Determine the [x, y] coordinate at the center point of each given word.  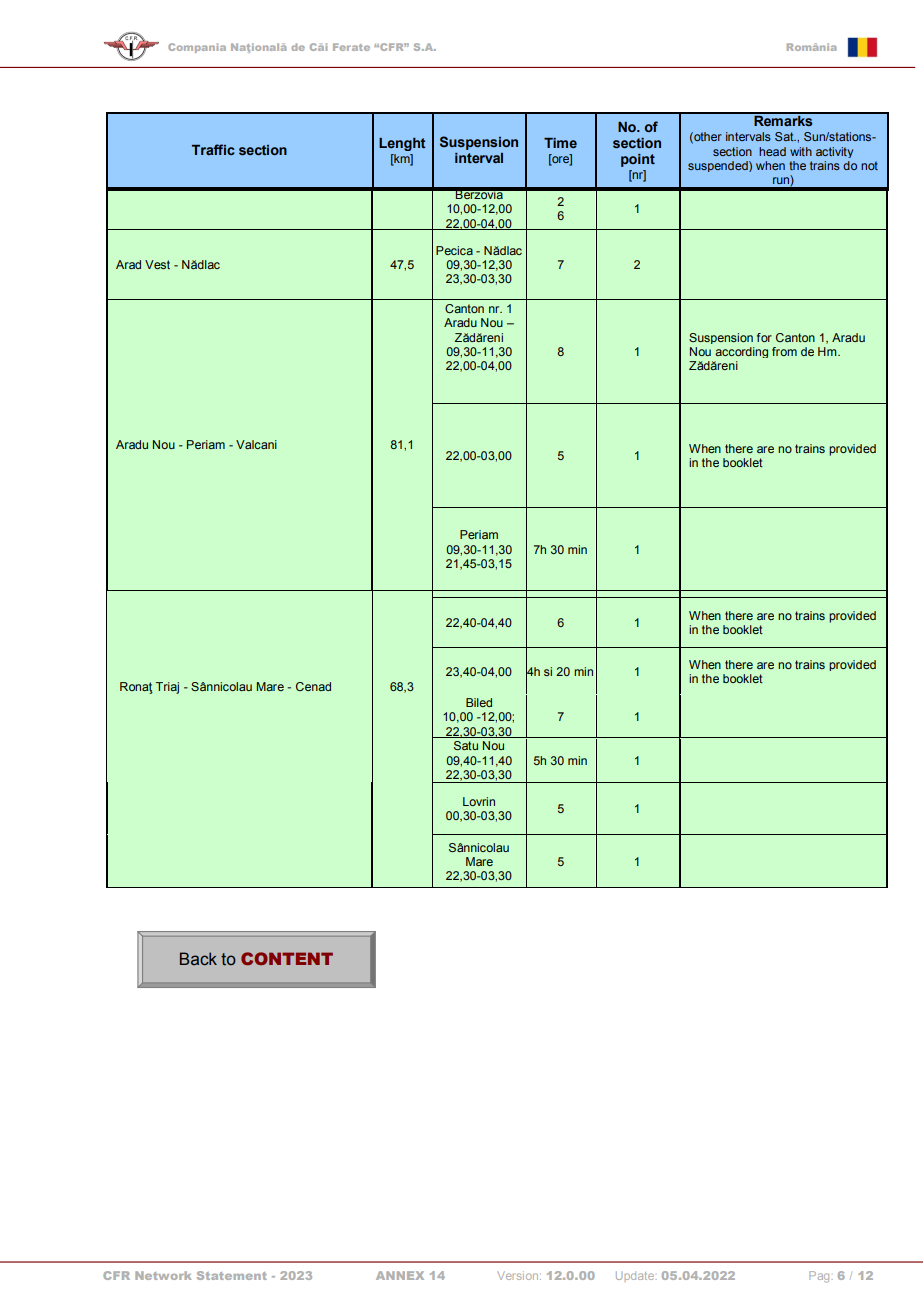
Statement [232, 1275]
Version [519, 1275]
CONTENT [287, 958]
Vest [157, 264]
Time [560, 143]
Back [198, 959]
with [801, 151]
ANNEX [400, 1275]
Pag [819, 1277]
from [784, 351]
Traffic [213, 149]
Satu [466, 745]
